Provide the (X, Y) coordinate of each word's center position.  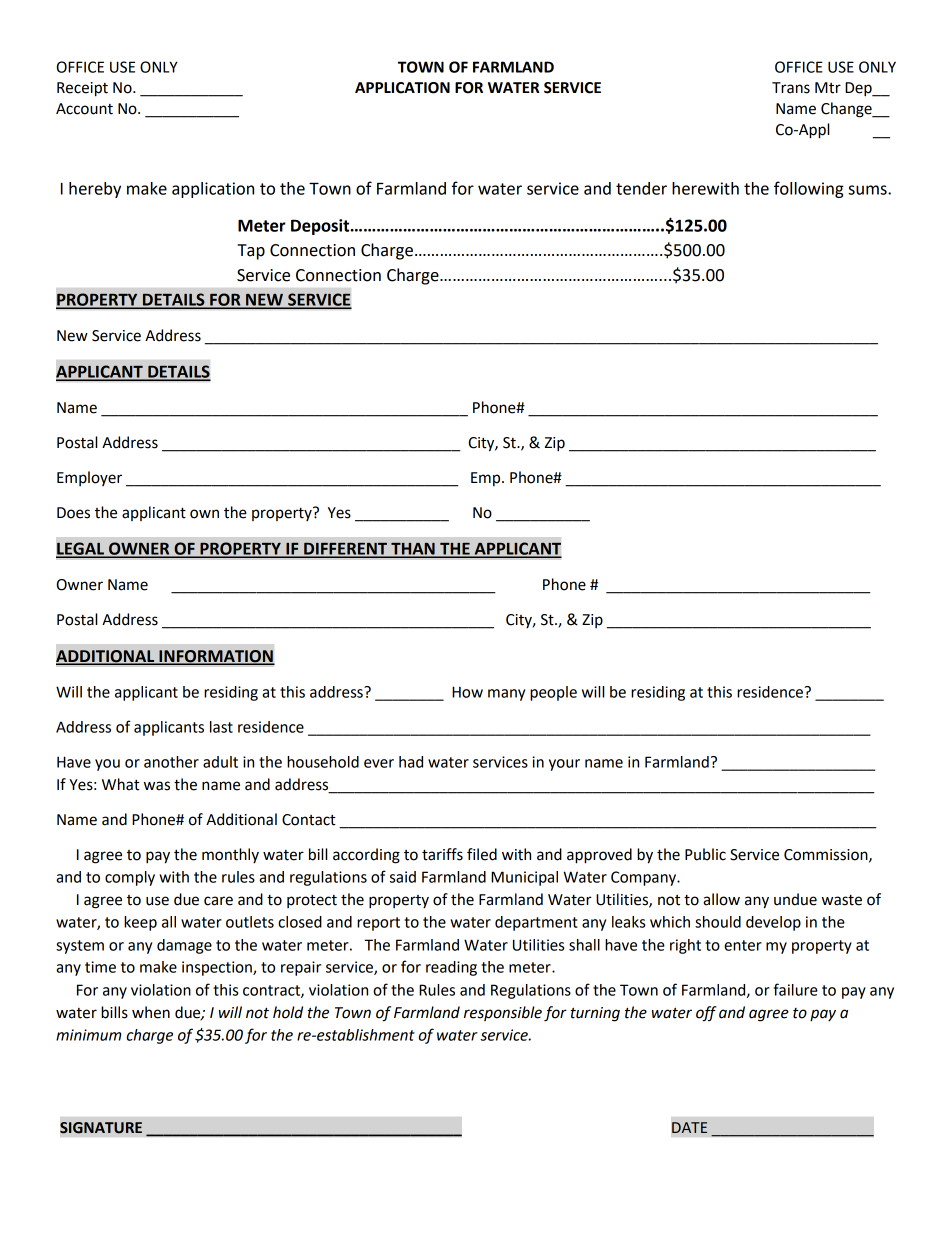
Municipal (524, 878)
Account (84, 109)
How (467, 692)
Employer (89, 478)
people (553, 693)
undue (795, 899)
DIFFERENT (346, 550)
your (564, 765)
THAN (413, 550)
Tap (251, 252)
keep (140, 923)
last (221, 727)
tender (641, 188)
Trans (791, 88)
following (809, 189)
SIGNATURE (101, 1128)
